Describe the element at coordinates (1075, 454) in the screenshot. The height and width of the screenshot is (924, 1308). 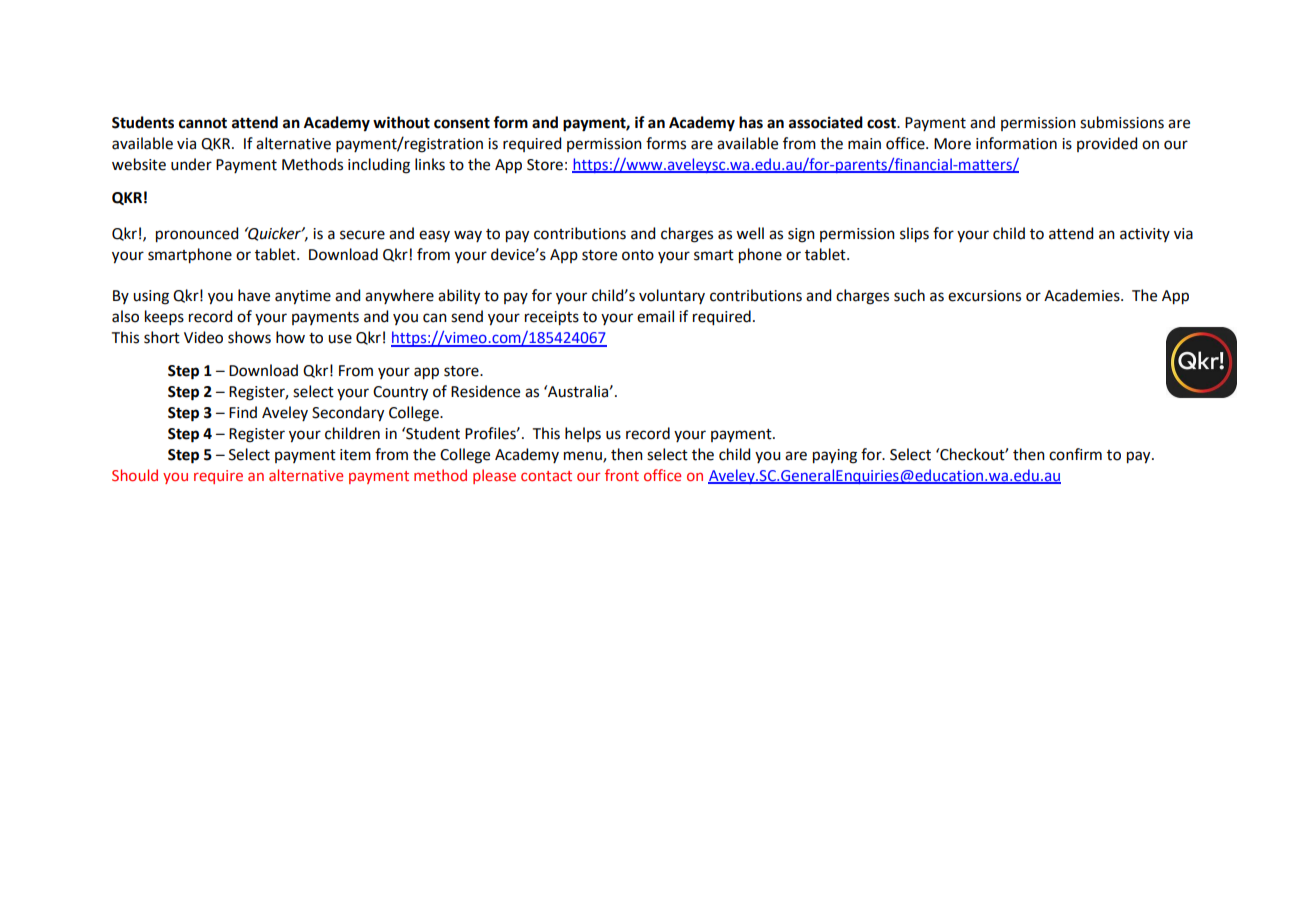
I see `confirm` at that location.
